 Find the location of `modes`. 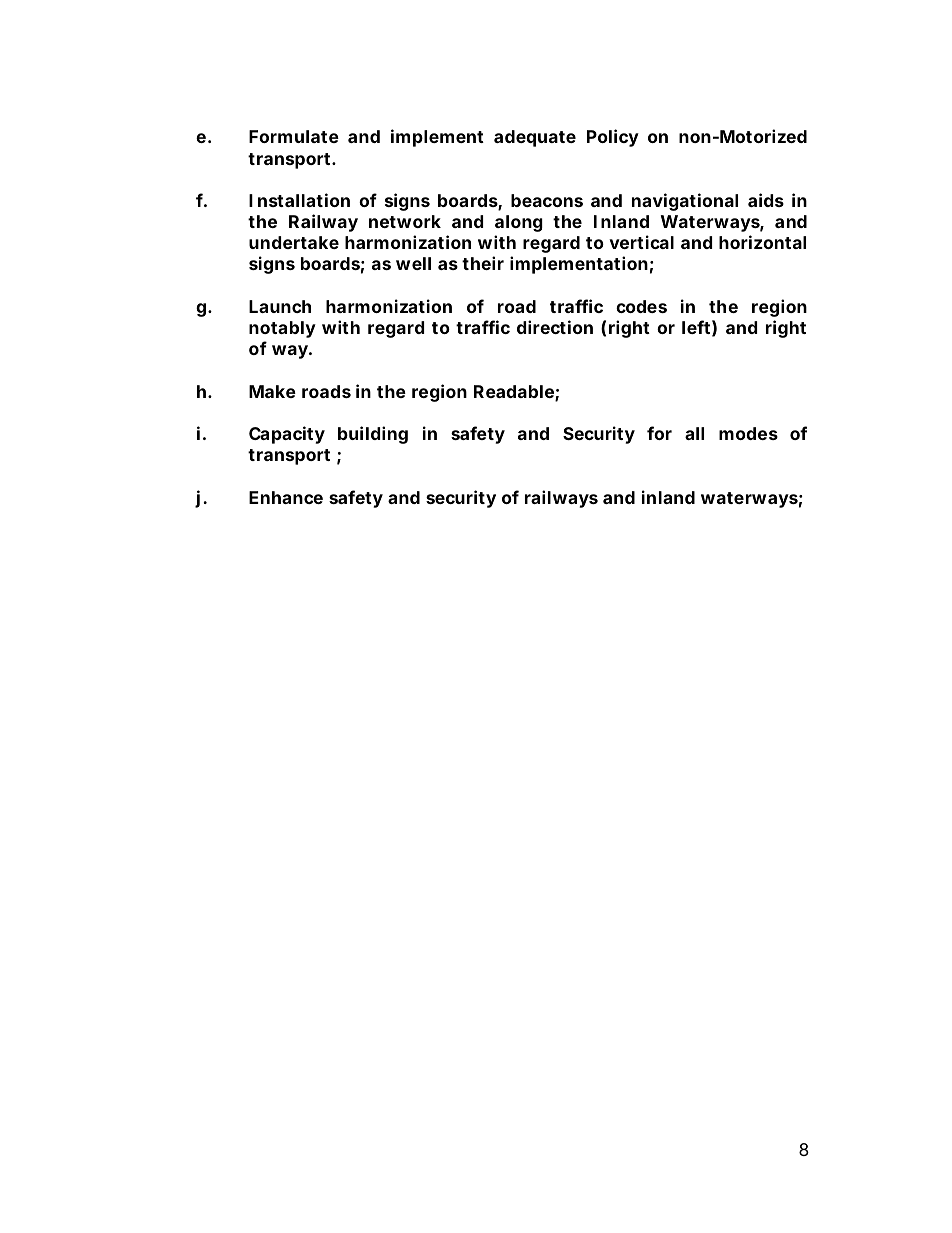

modes is located at coordinates (748, 433).
